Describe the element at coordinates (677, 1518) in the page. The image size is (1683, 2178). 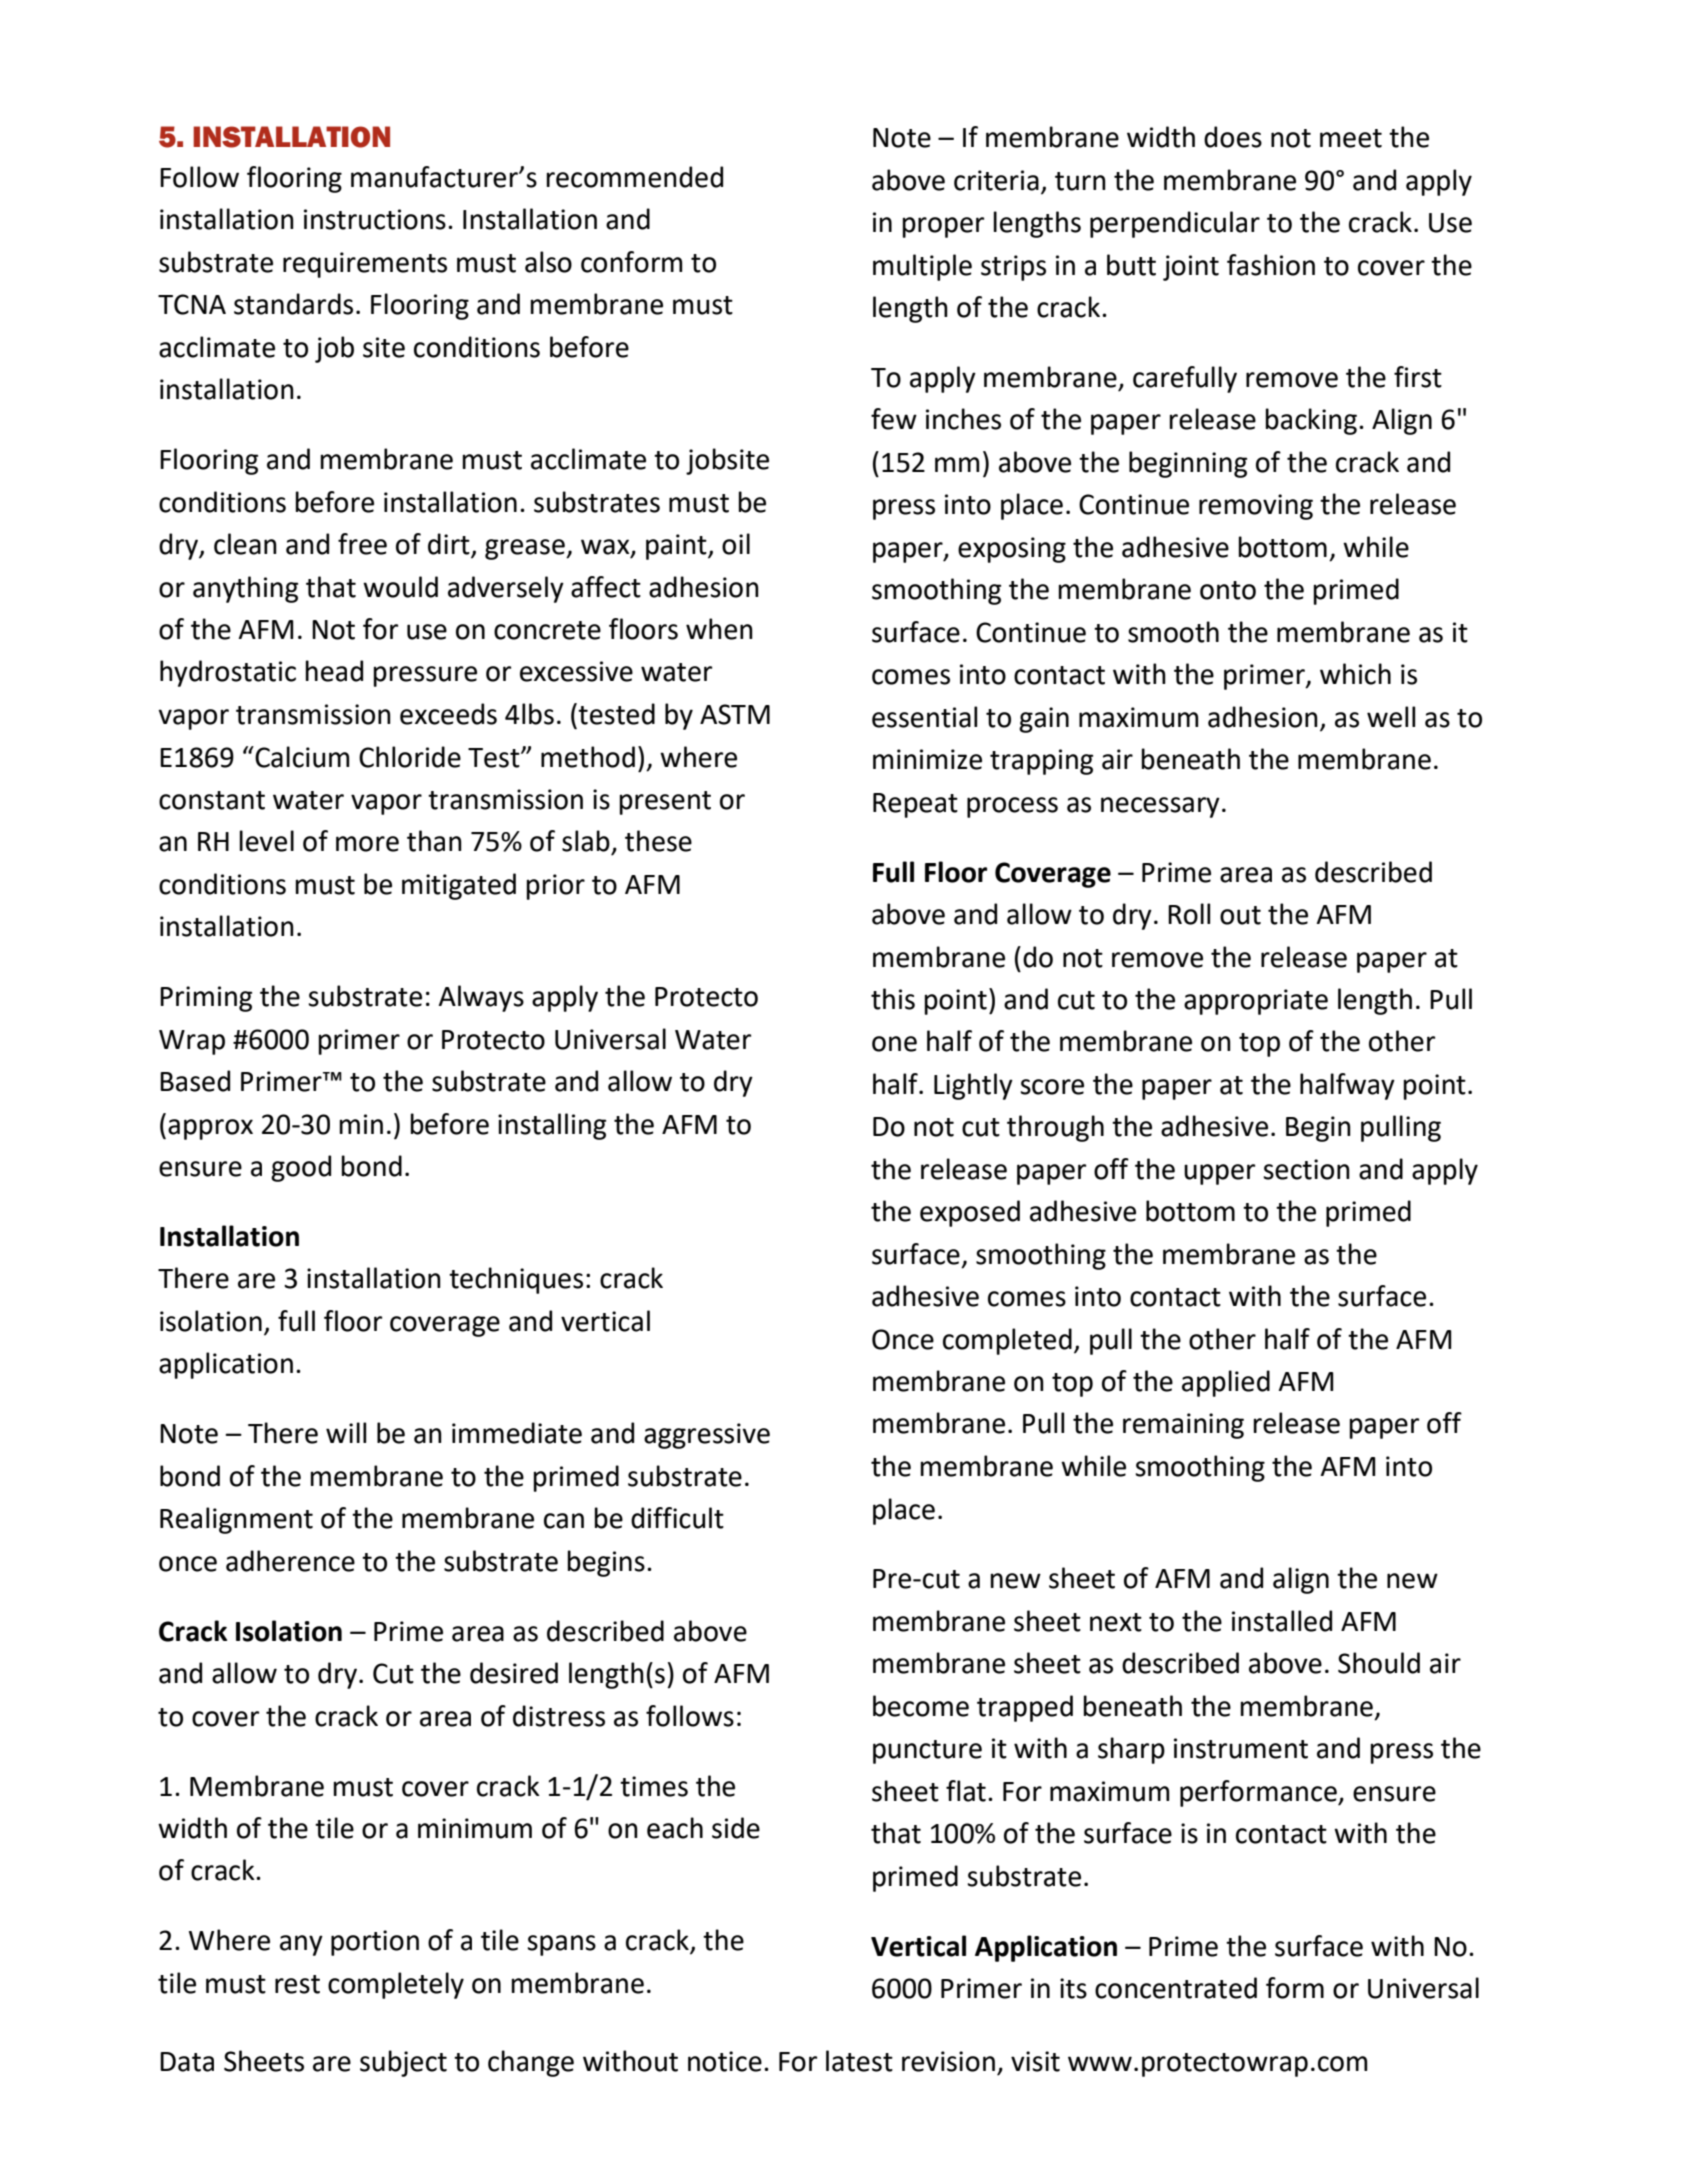
I see `difficult` at that location.
